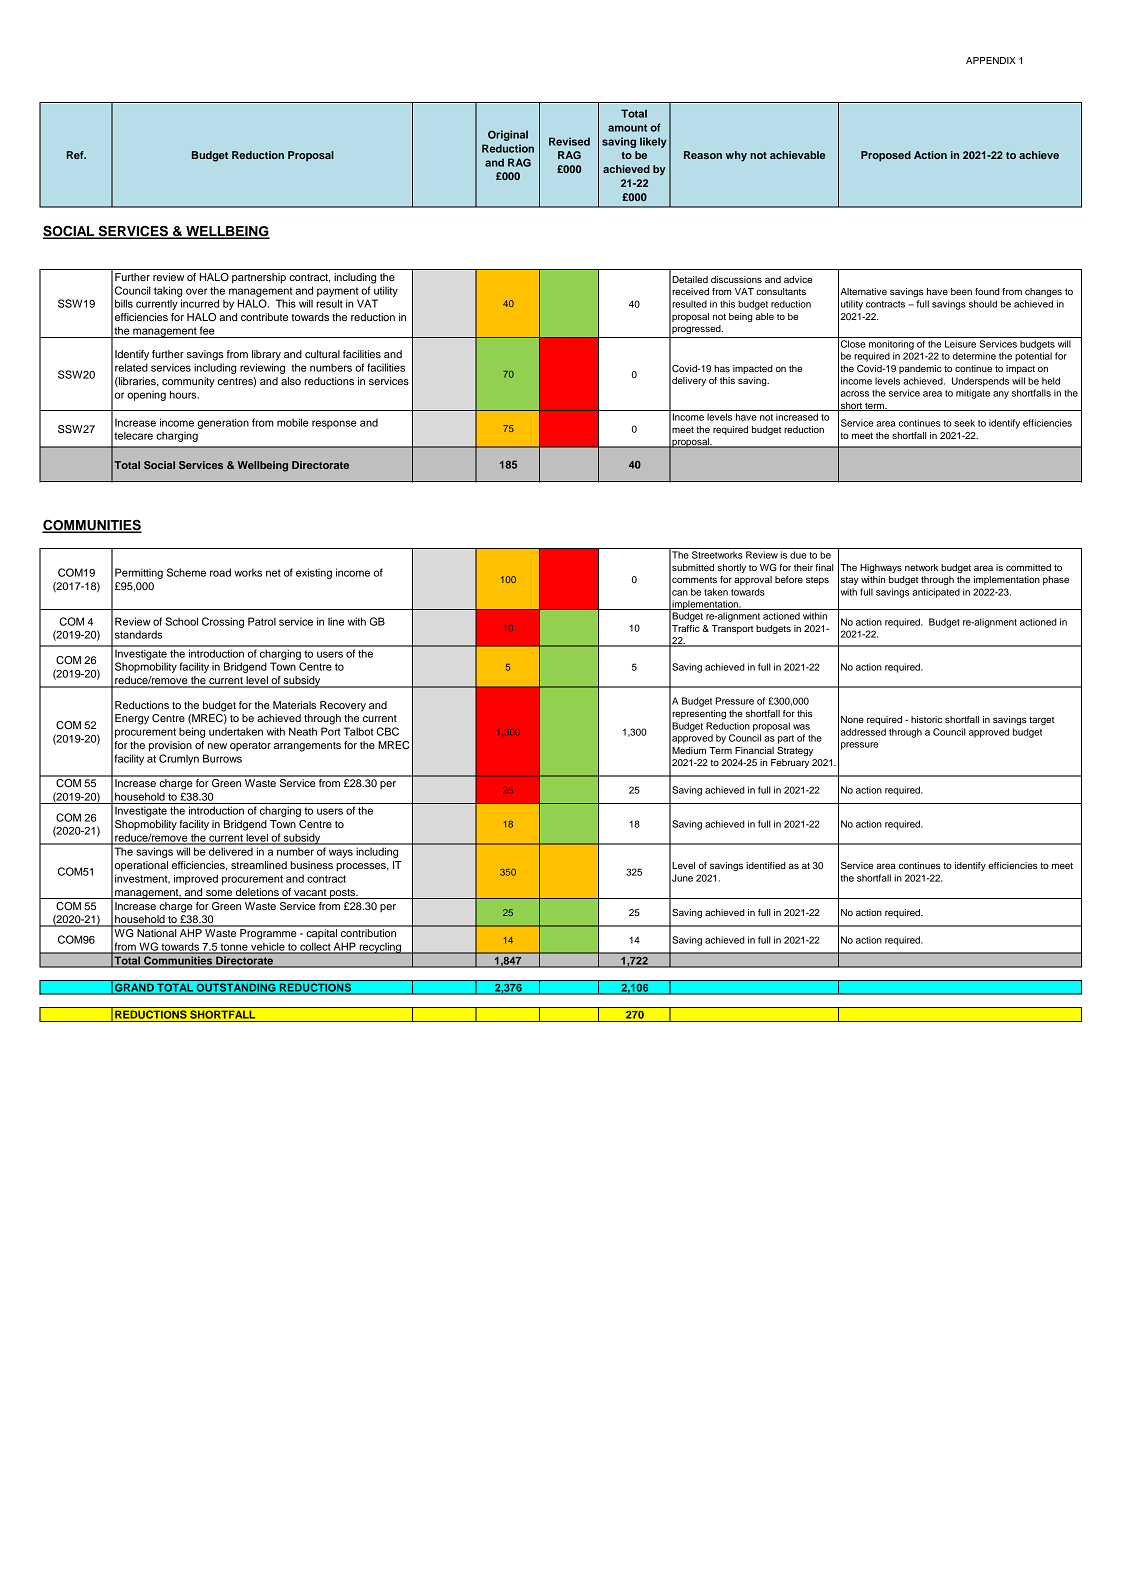  Describe the element at coordinates (508, 135) in the image. I see `Original` at that location.
